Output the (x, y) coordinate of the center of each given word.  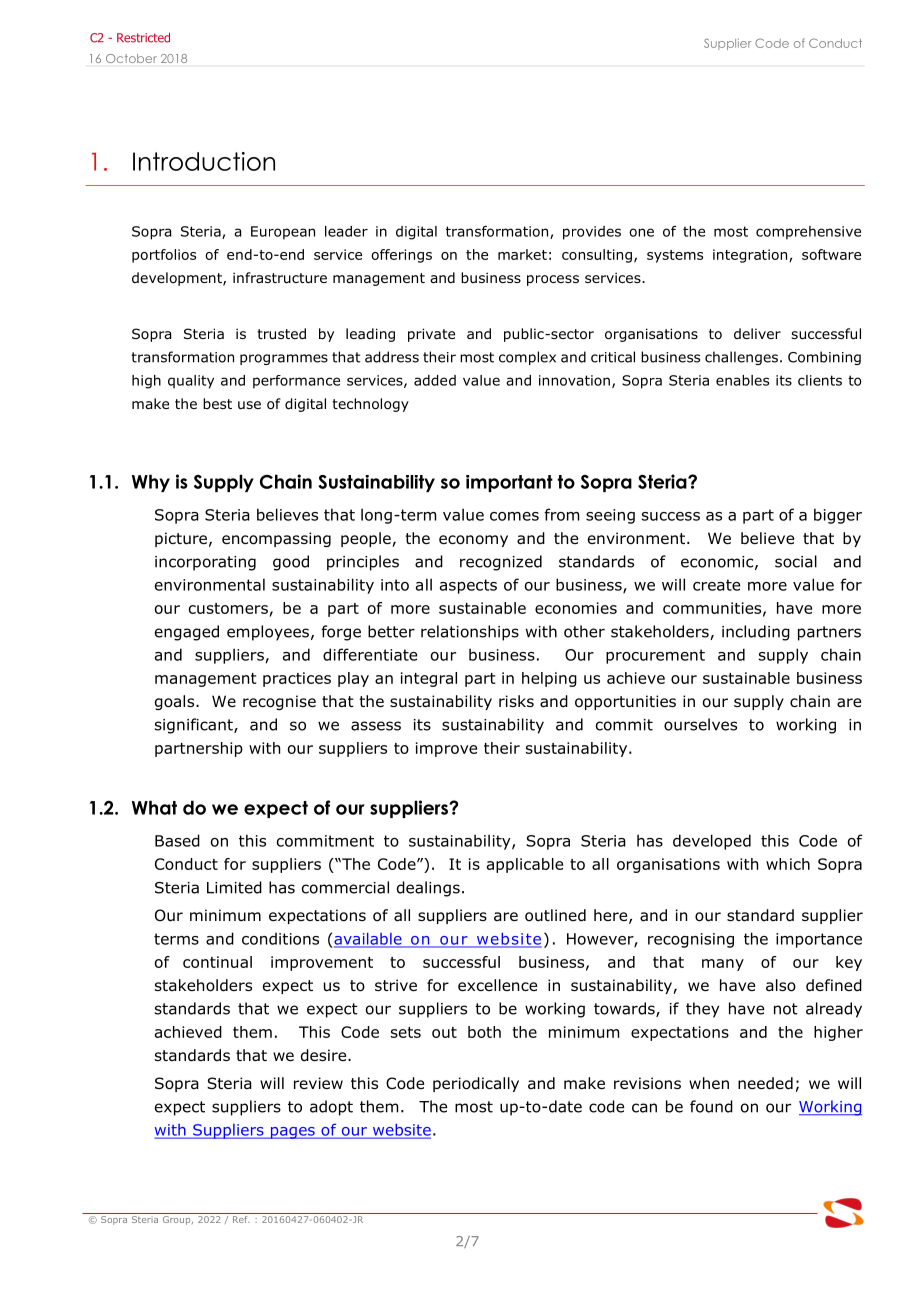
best (217, 403)
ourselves (700, 724)
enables (742, 380)
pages (293, 1133)
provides (592, 233)
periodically (476, 1084)
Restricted (143, 38)
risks (516, 701)
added (435, 380)
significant (195, 726)
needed (765, 1083)
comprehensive (808, 233)
